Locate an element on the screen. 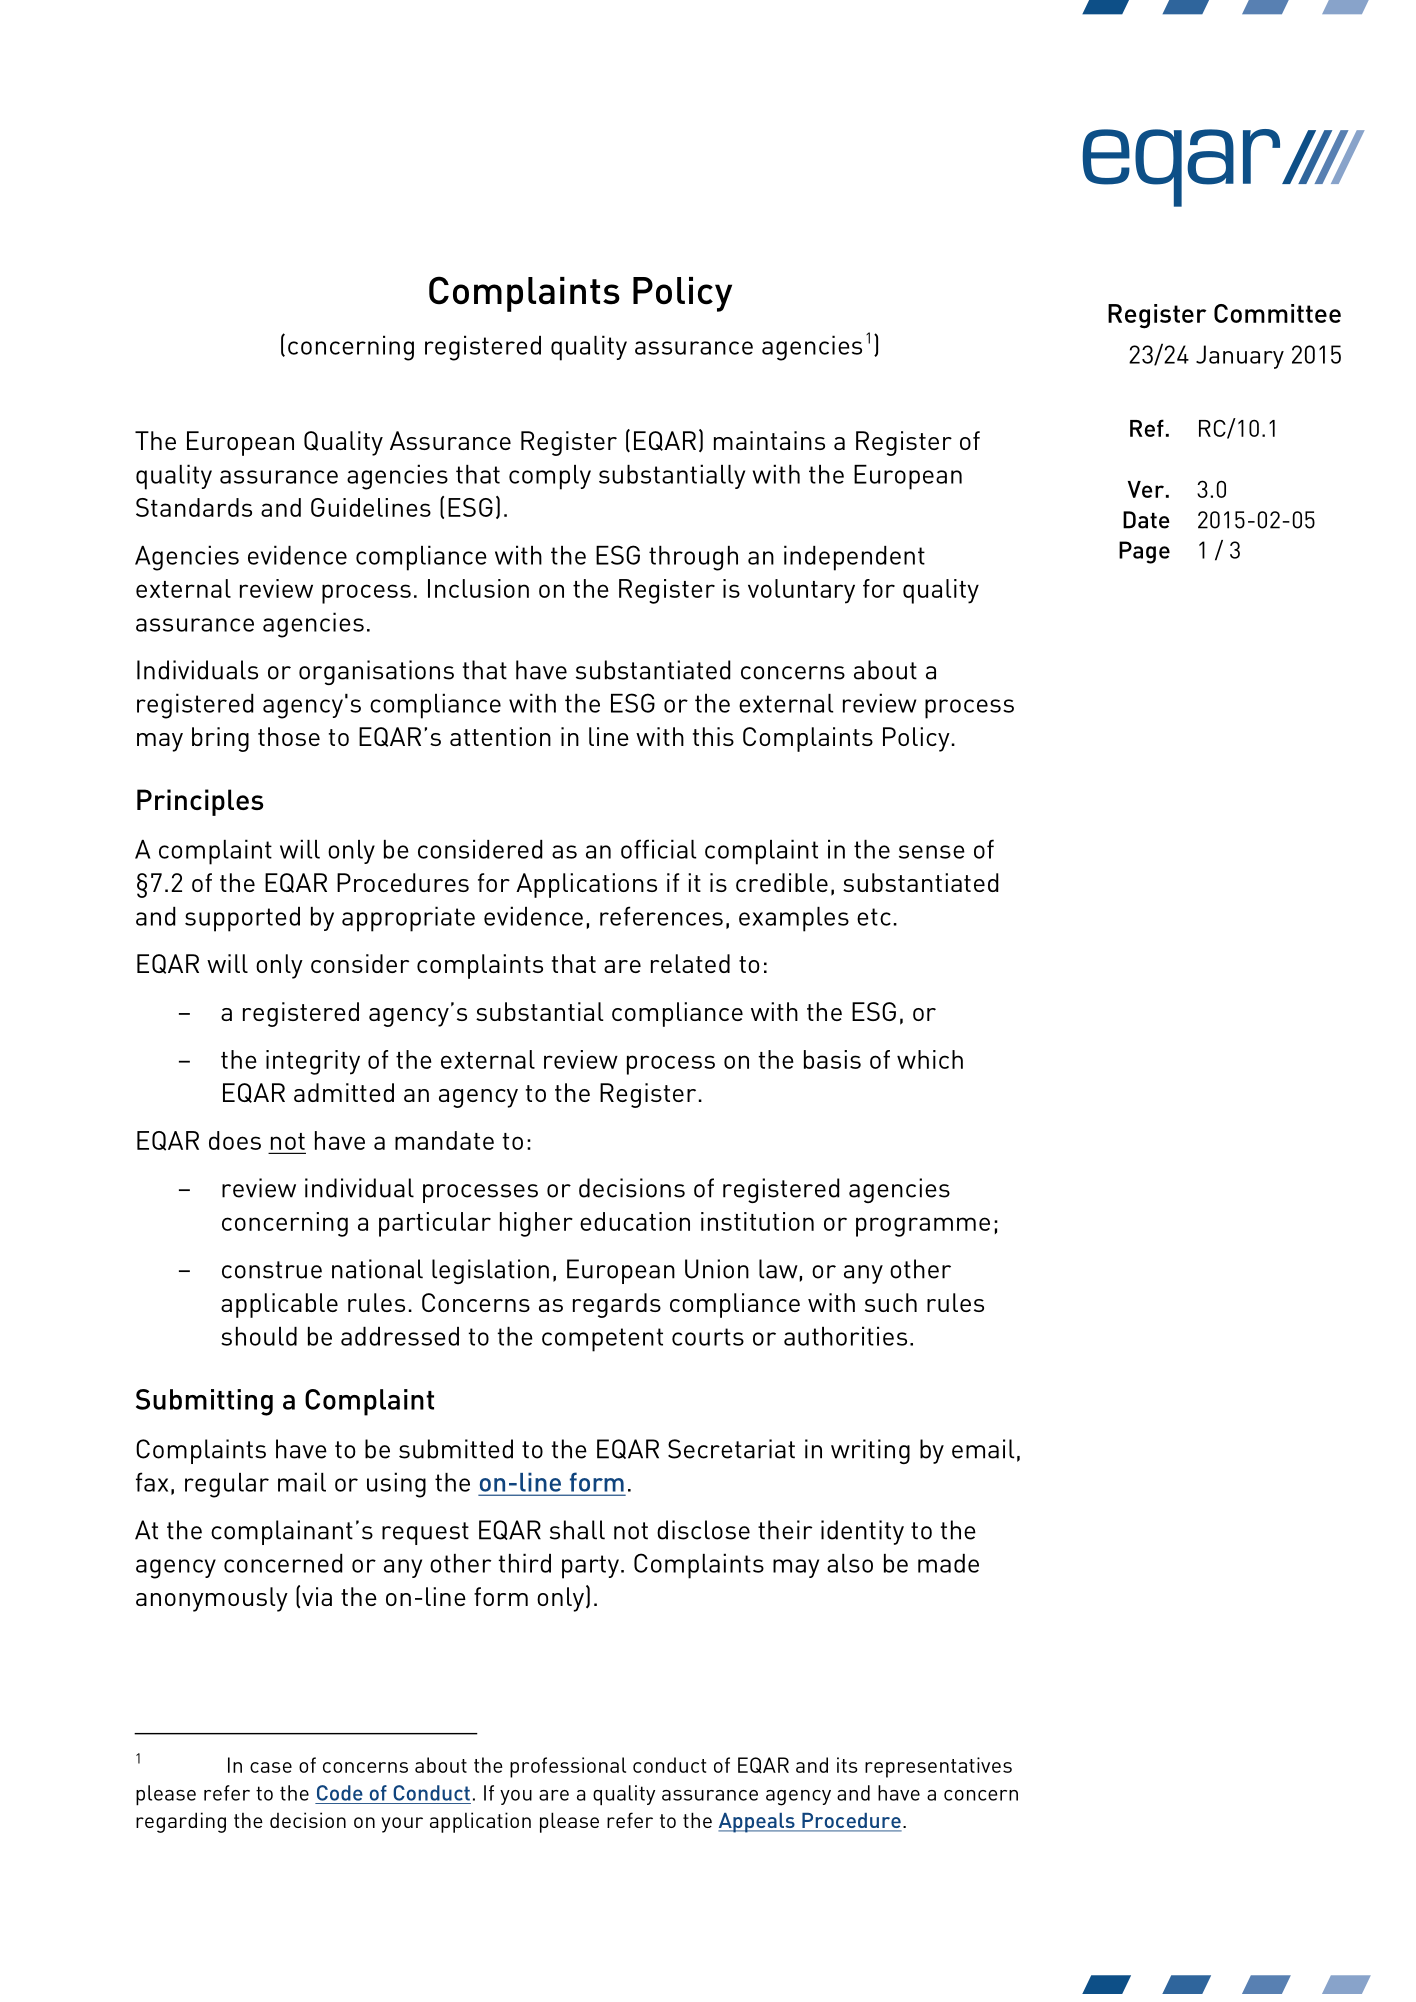  January is located at coordinates (1240, 357).
